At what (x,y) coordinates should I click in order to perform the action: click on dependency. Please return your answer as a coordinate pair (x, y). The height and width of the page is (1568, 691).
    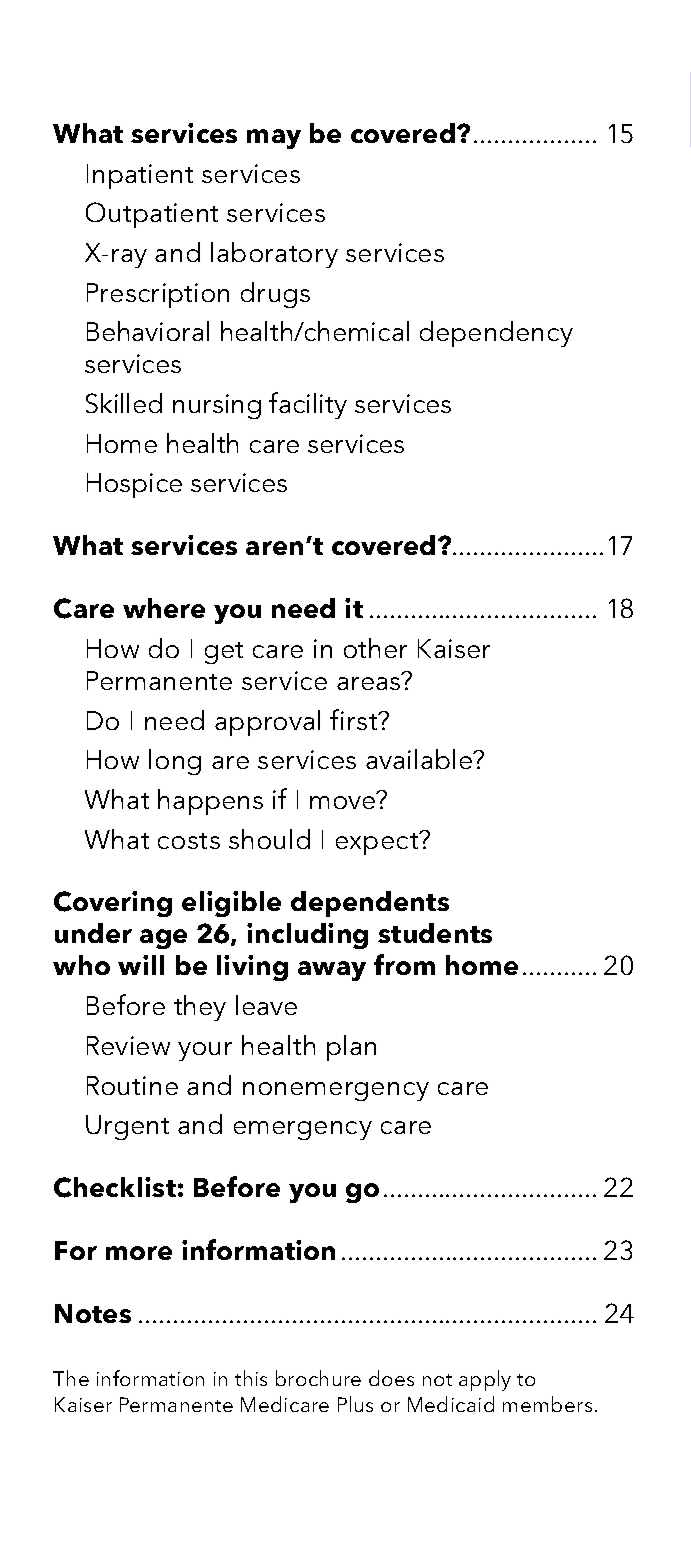
    Looking at the image, I should click on (496, 334).
